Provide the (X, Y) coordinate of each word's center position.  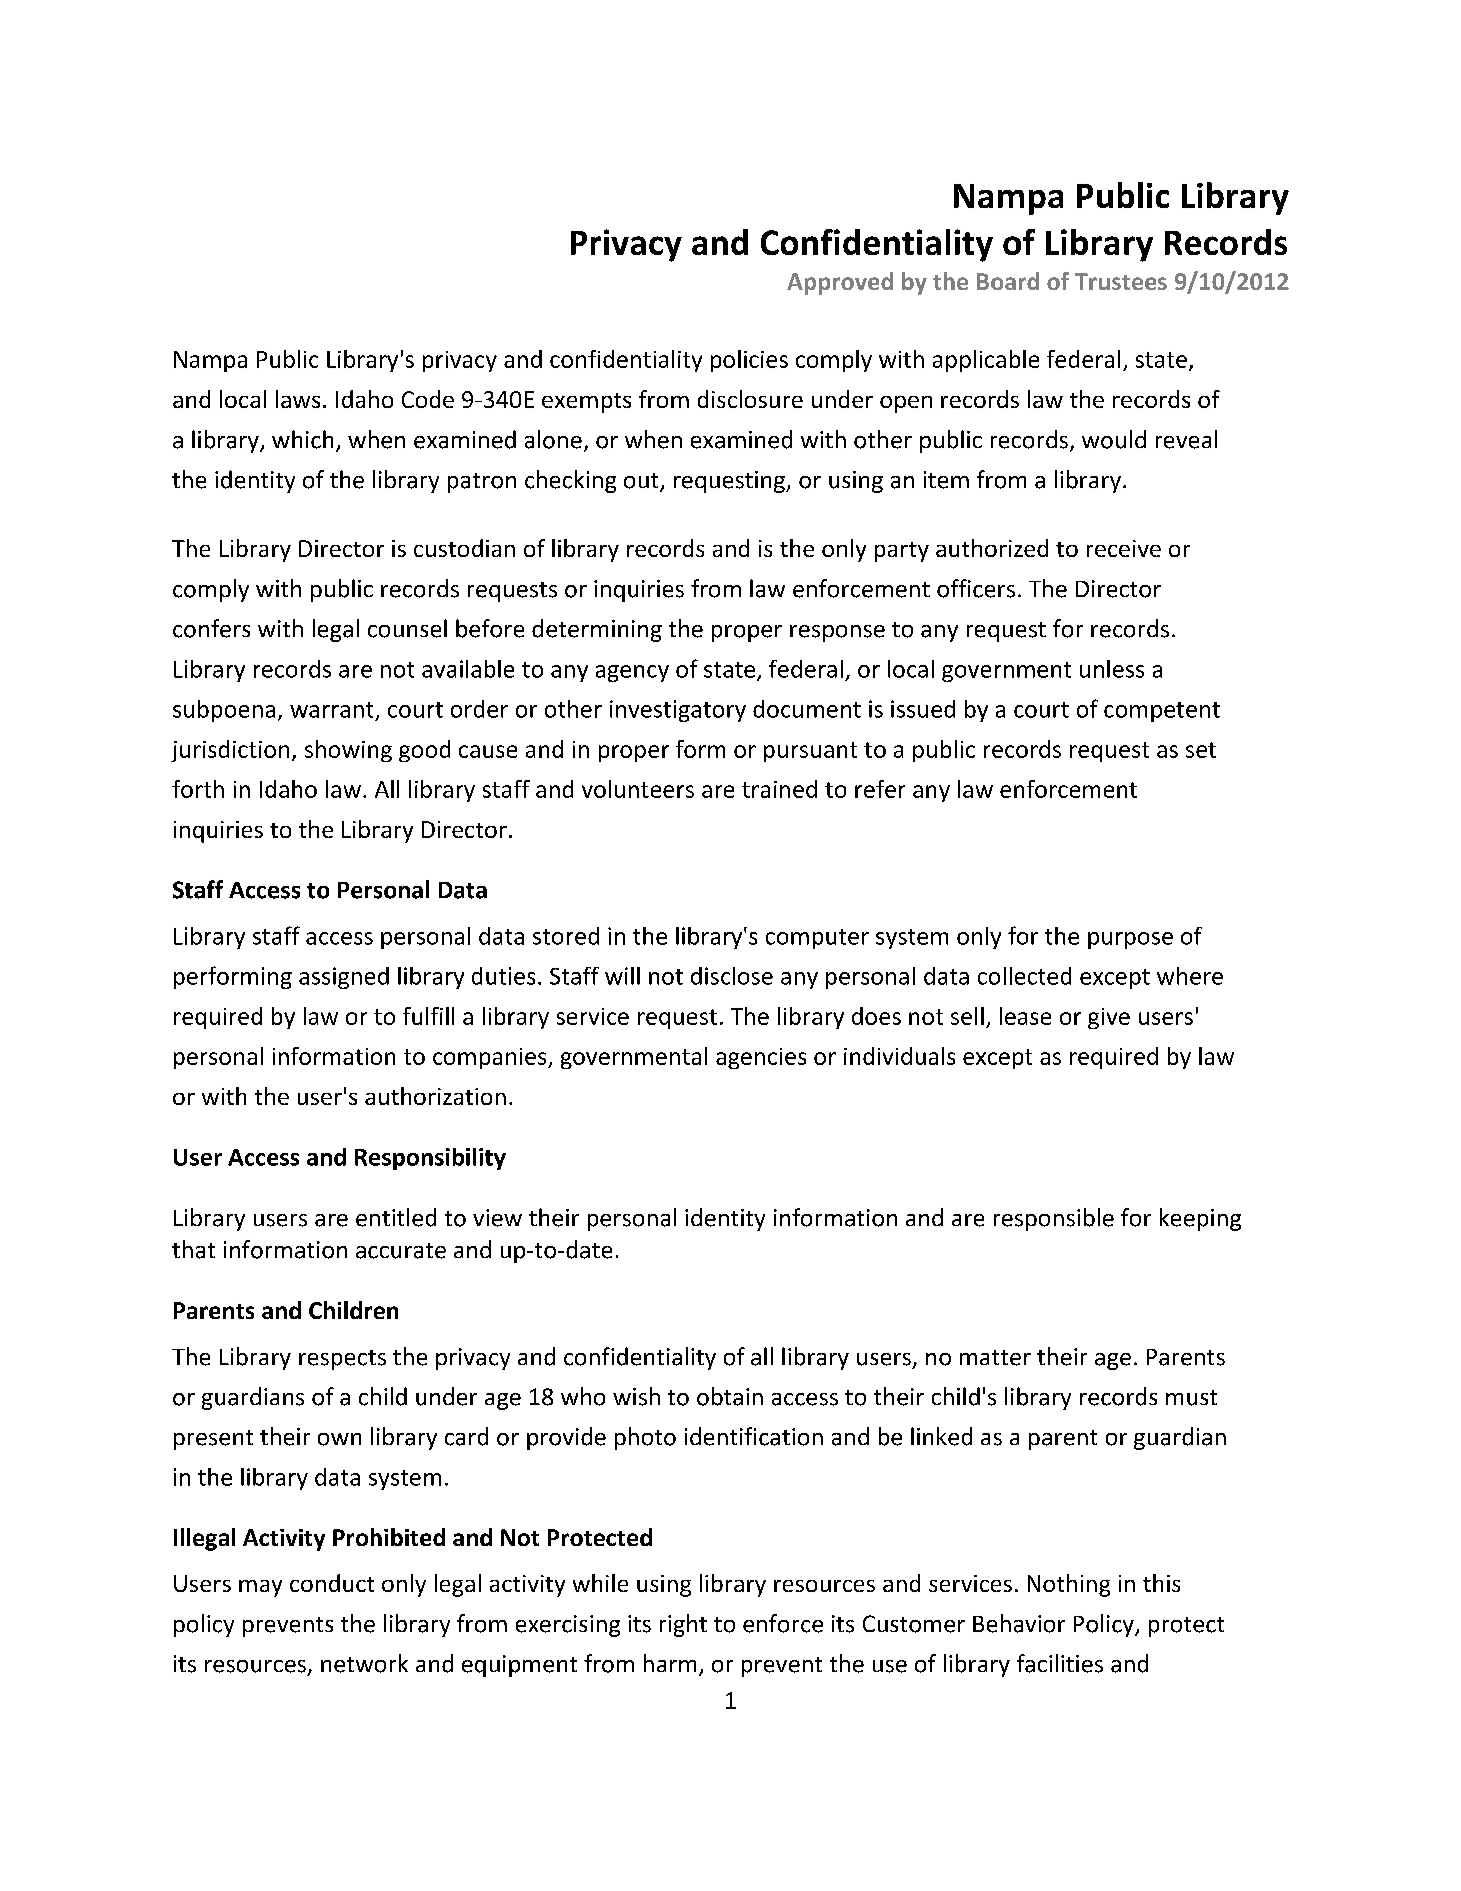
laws (298, 399)
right (683, 1625)
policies (749, 361)
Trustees (1121, 281)
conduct (332, 1583)
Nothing (1069, 1585)
